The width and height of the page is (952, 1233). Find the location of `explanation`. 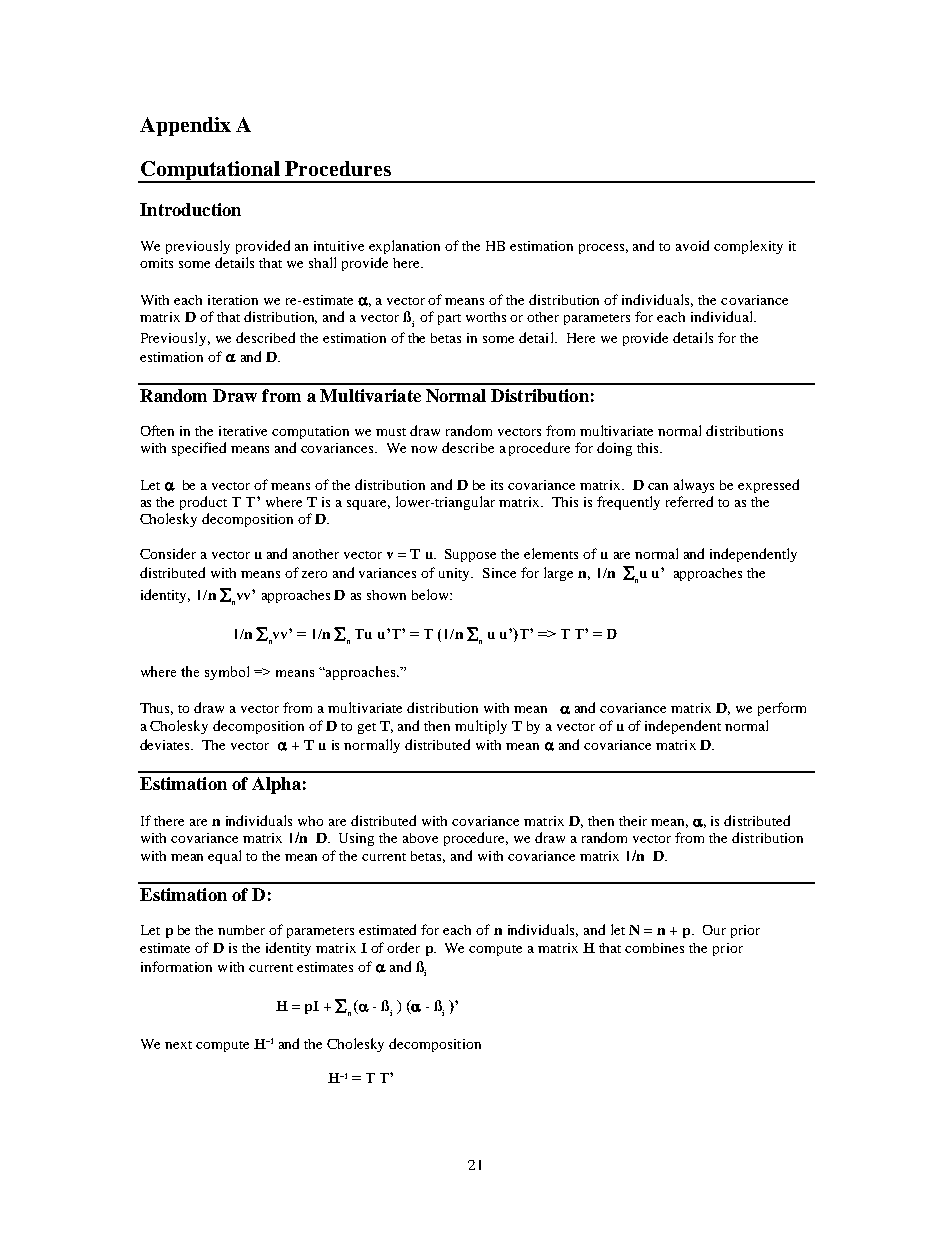

explanation is located at coordinates (404, 247).
